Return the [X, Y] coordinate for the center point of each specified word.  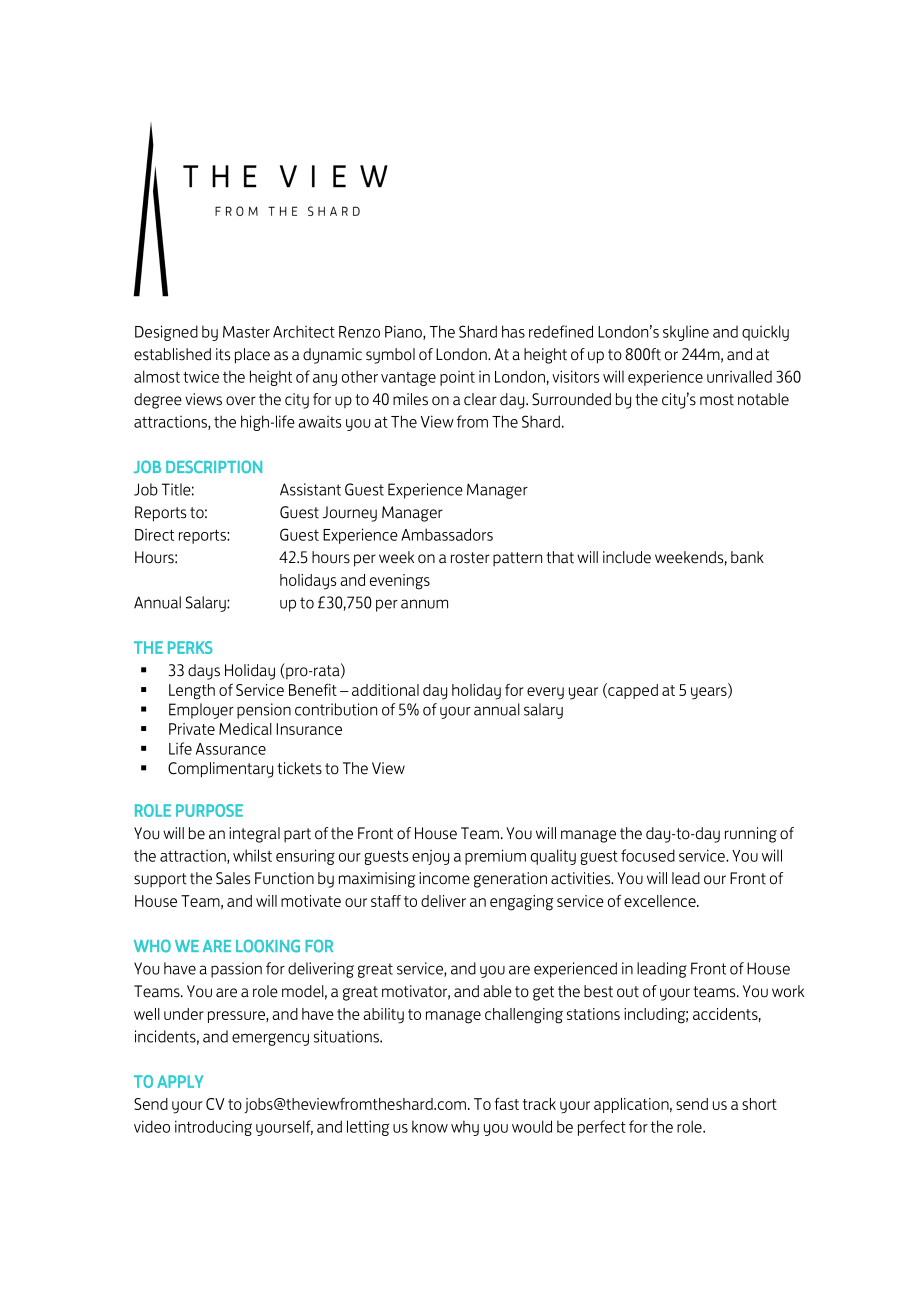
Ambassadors [447, 534]
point [457, 378]
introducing [213, 1128]
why [465, 1128]
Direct [154, 535]
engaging [521, 903]
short [759, 1104]
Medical [245, 729]
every [545, 693]
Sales [233, 878]
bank [747, 557]
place [252, 356]
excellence [661, 901]
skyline [686, 333]
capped [632, 691]
